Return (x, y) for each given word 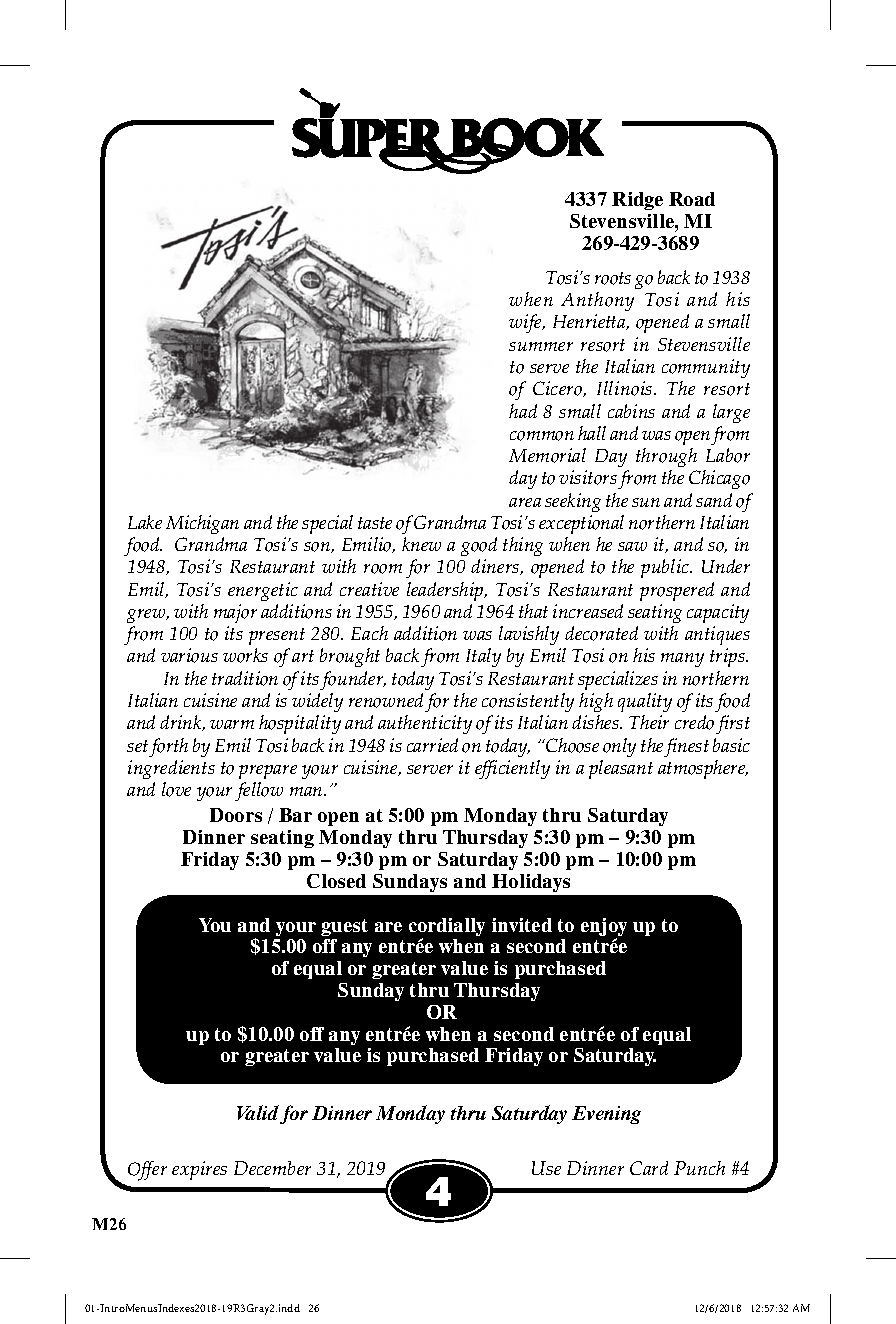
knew (421, 544)
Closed (336, 881)
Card (649, 1168)
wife (526, 323)
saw (632, 546)
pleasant (621, 769)
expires (199, 1170)
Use (546, 1168)
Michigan (202, 524)
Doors (236, 815)
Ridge (637, 201)
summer (541, 346)
